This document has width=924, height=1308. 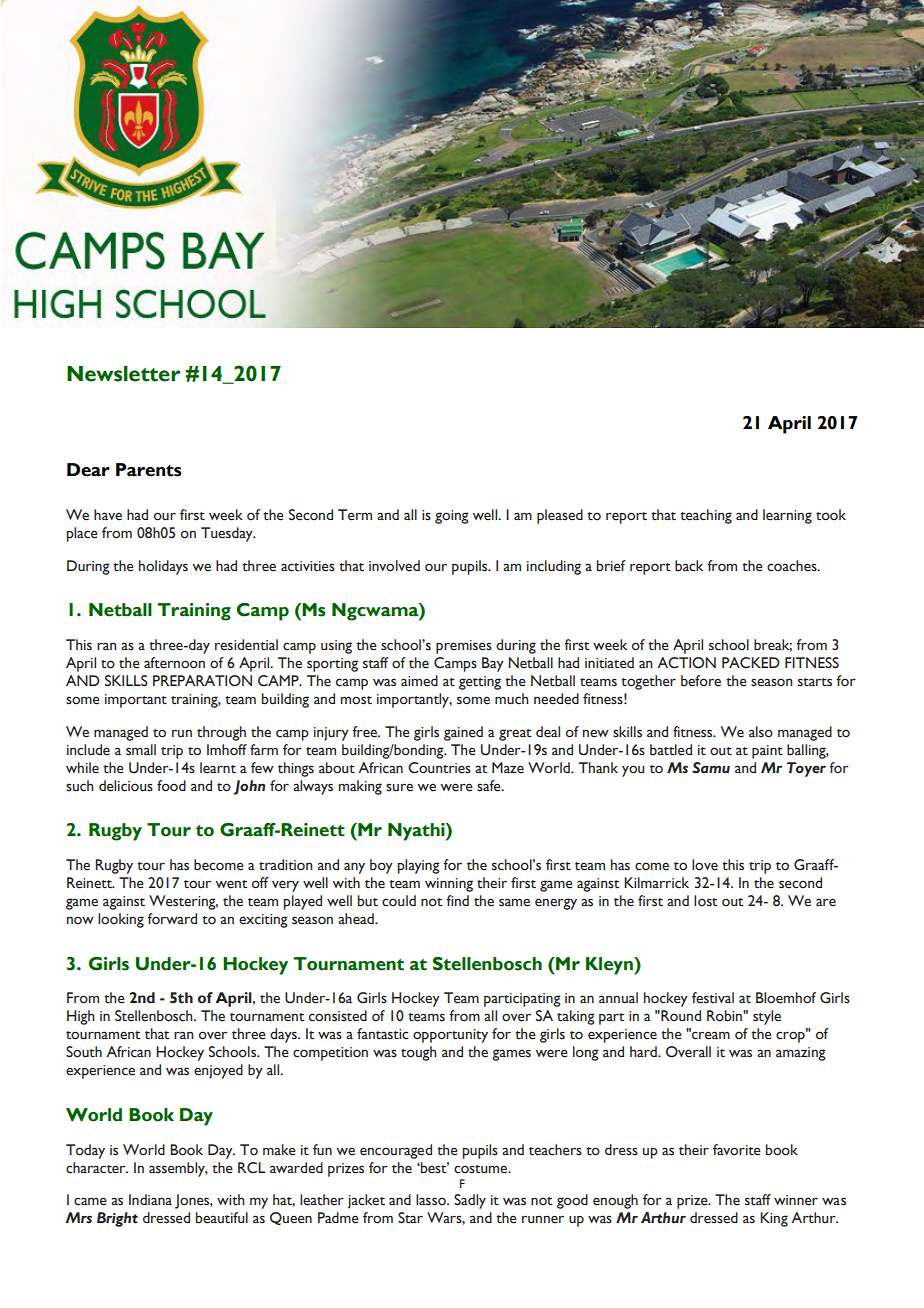 I want to click on back, so click(x=689, y=566).
